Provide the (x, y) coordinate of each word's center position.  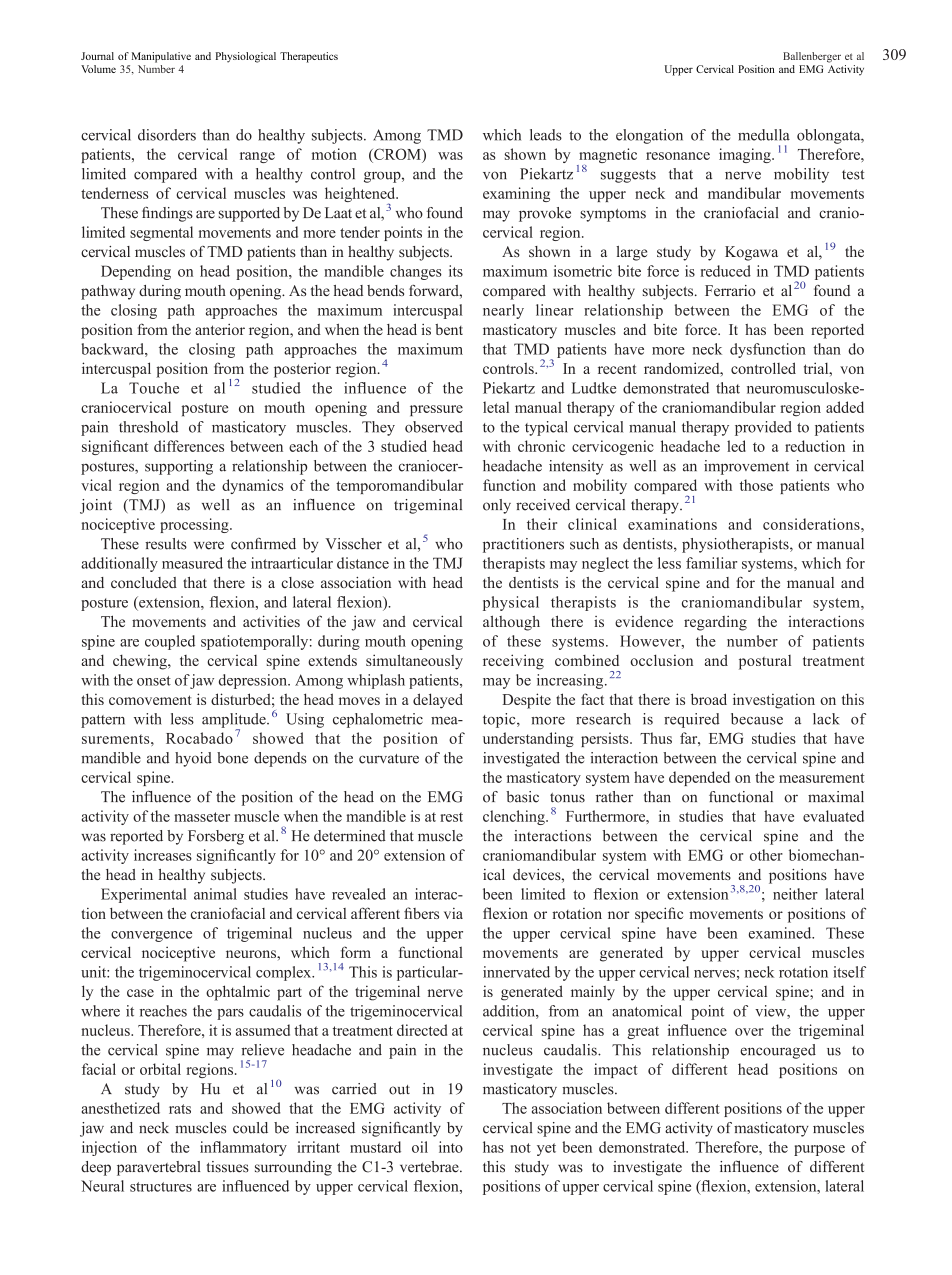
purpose (819, 1150)
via (453, 913)
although (511, 623)
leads (546, 135)
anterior (220, 329)
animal (215, 894)
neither (795, 894)
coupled (170, 642)
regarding (715, 623)
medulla (764, 135)
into (451, 1147)
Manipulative (161, 57)
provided (763, 428)
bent (449, 329)
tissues (227, 1167)
